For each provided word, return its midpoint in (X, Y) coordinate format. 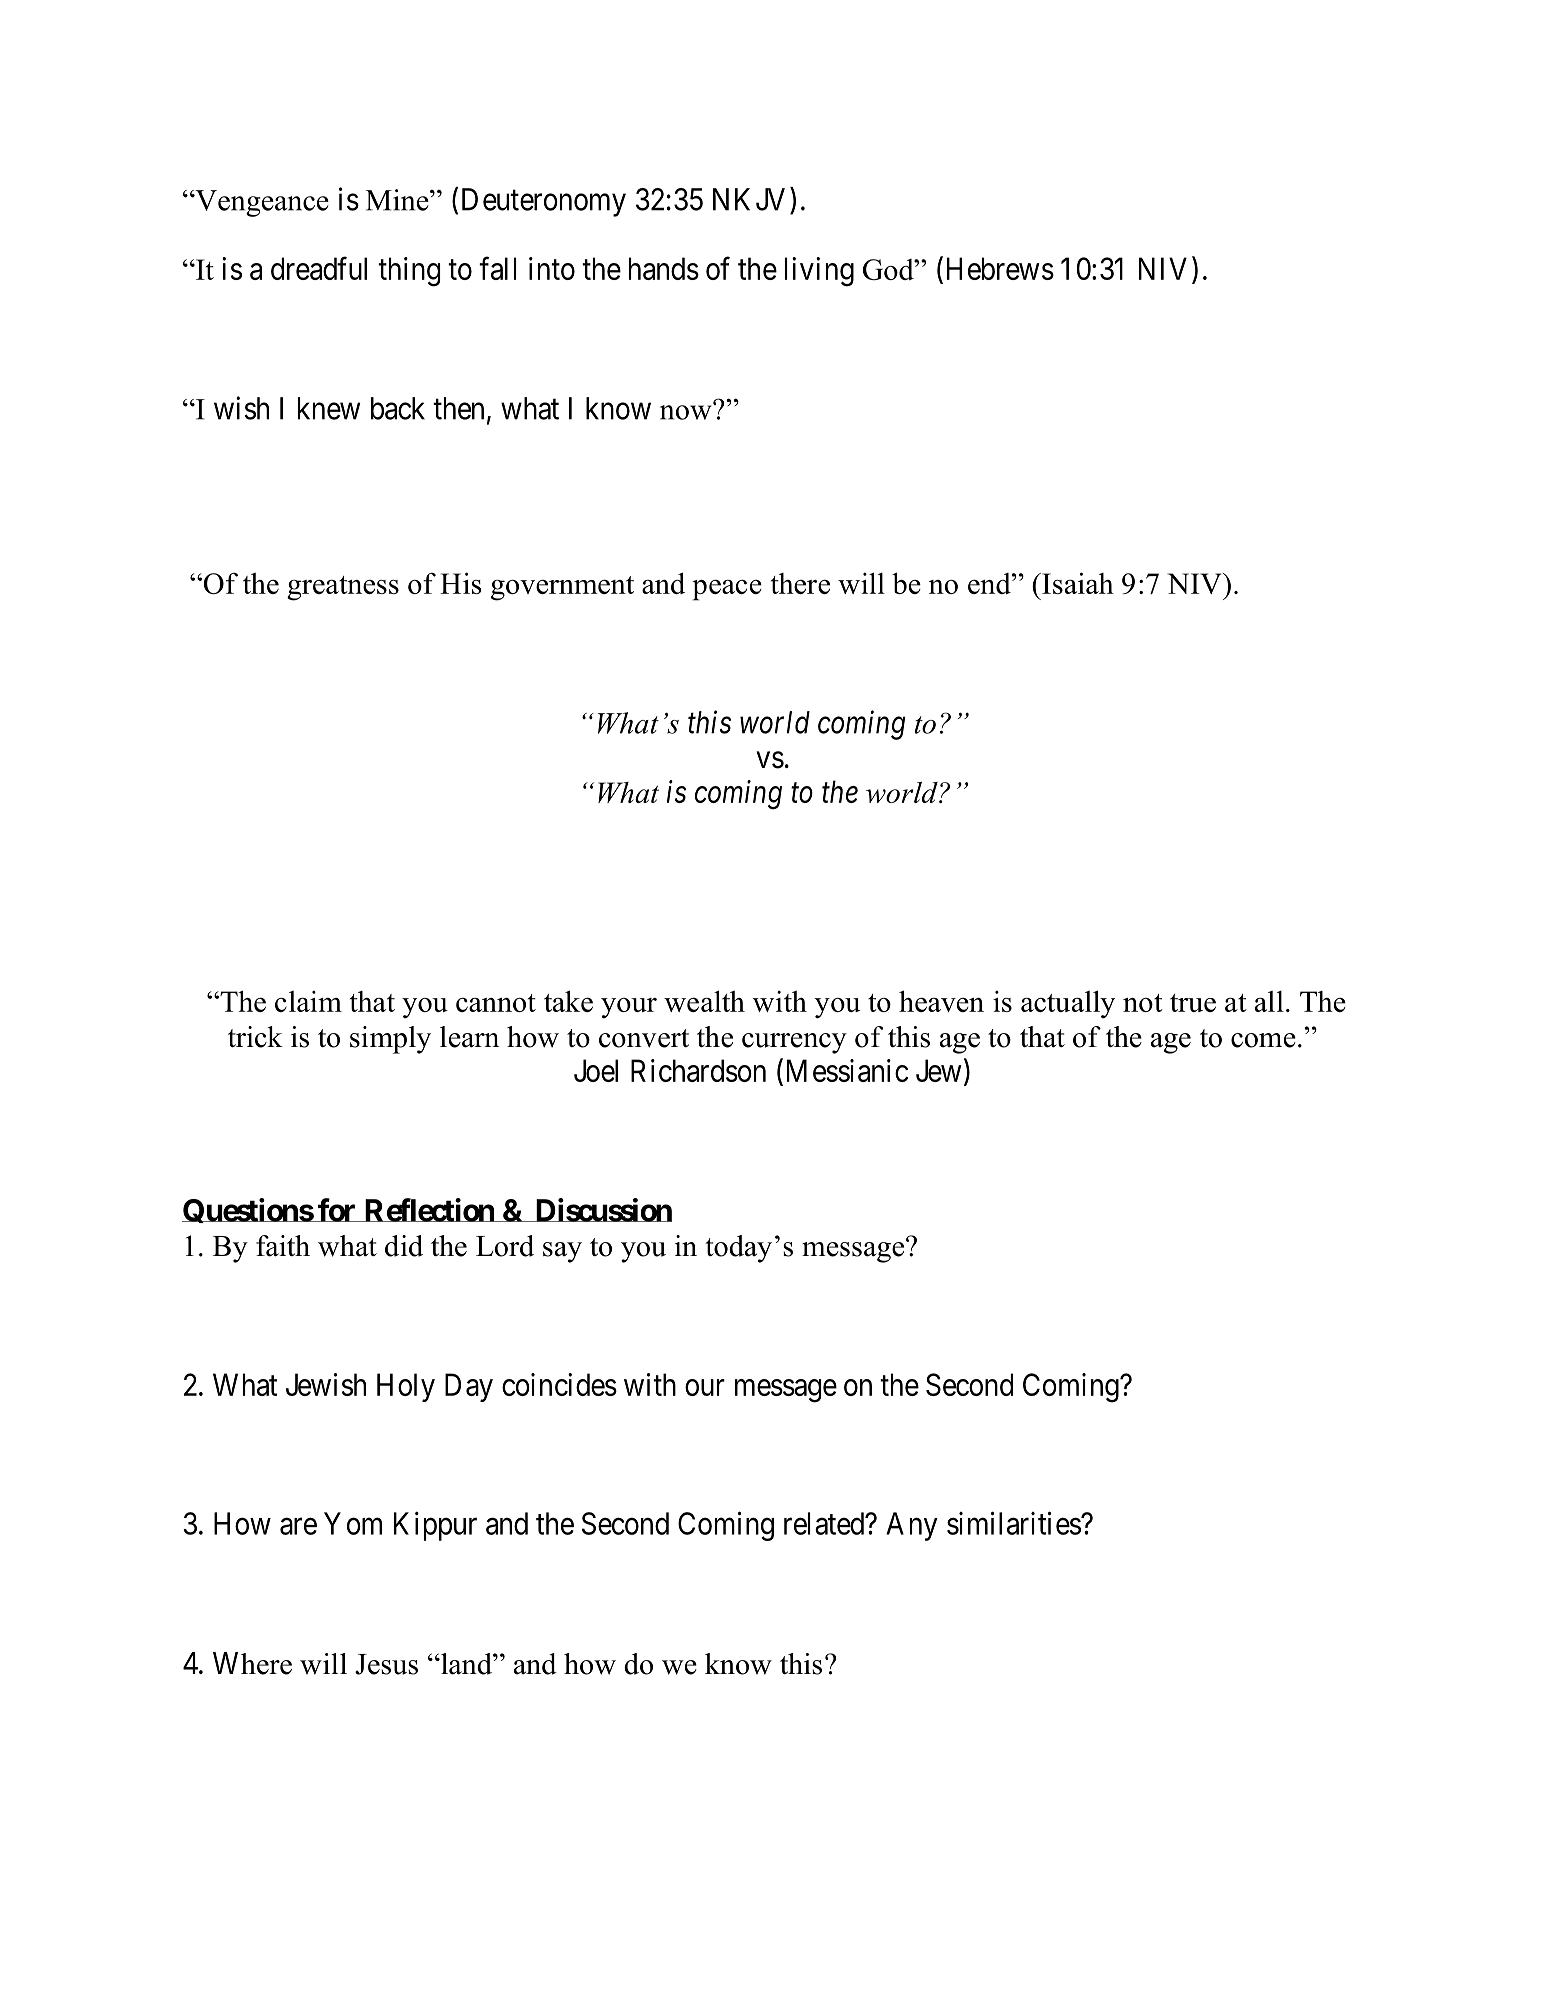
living (819, 272)
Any (912, 1526)
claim (308, 1001)
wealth (704, 1001)
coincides (559, 1384)
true (1193, 1003)
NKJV (749, 199)
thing (409, 272)
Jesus (386, 1664)
